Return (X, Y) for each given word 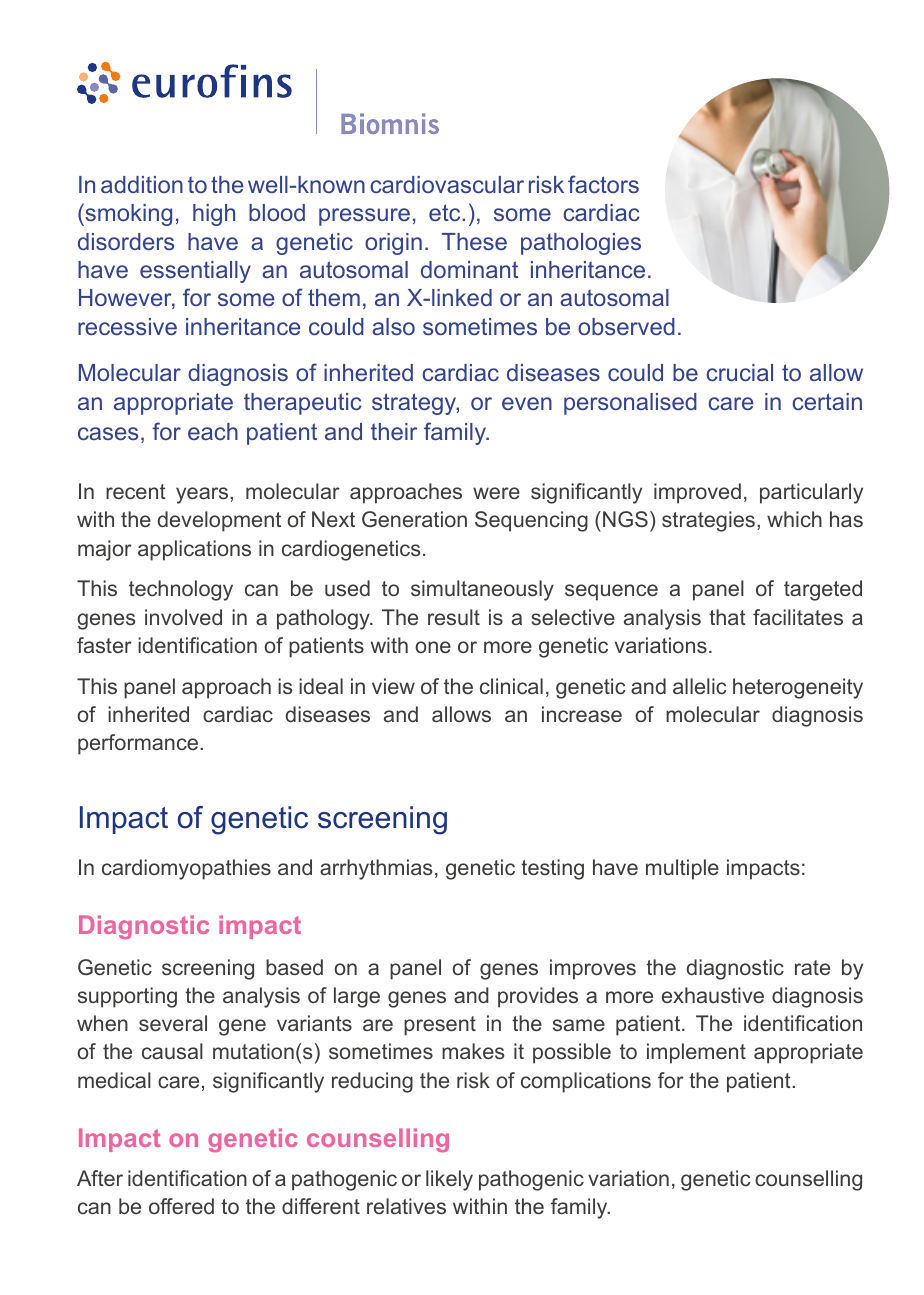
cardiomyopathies (186, 869)
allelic (700, 686)
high (214, 215)
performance (139, 744)
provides (538, 997)
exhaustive (713, 995)
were (496, 493)
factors (603, 184)
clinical (511, 686)
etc (446, 212)
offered (181, 1206)
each (213, 431)
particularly (811, 493)
